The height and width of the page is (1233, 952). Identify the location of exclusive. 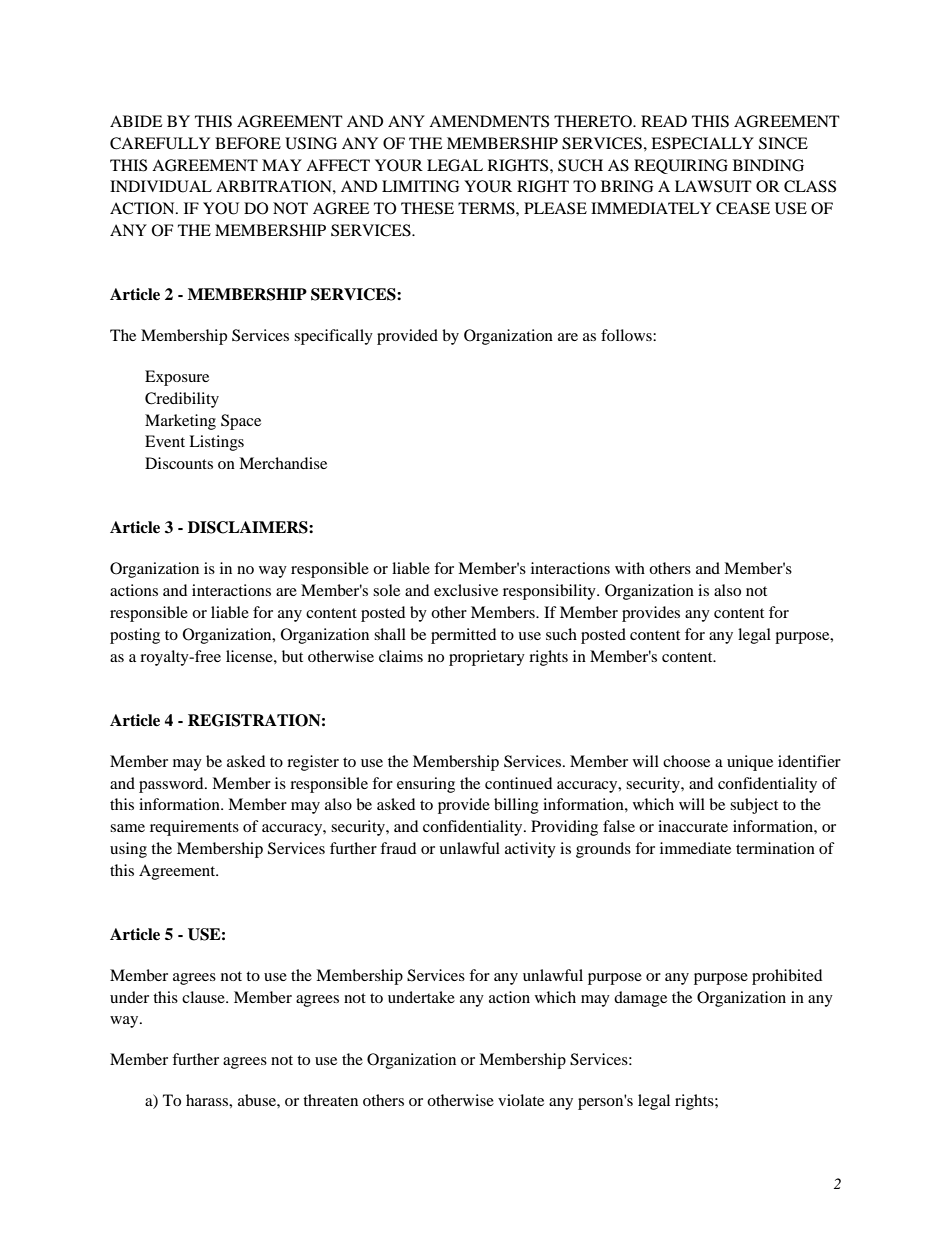
(466, 590).
